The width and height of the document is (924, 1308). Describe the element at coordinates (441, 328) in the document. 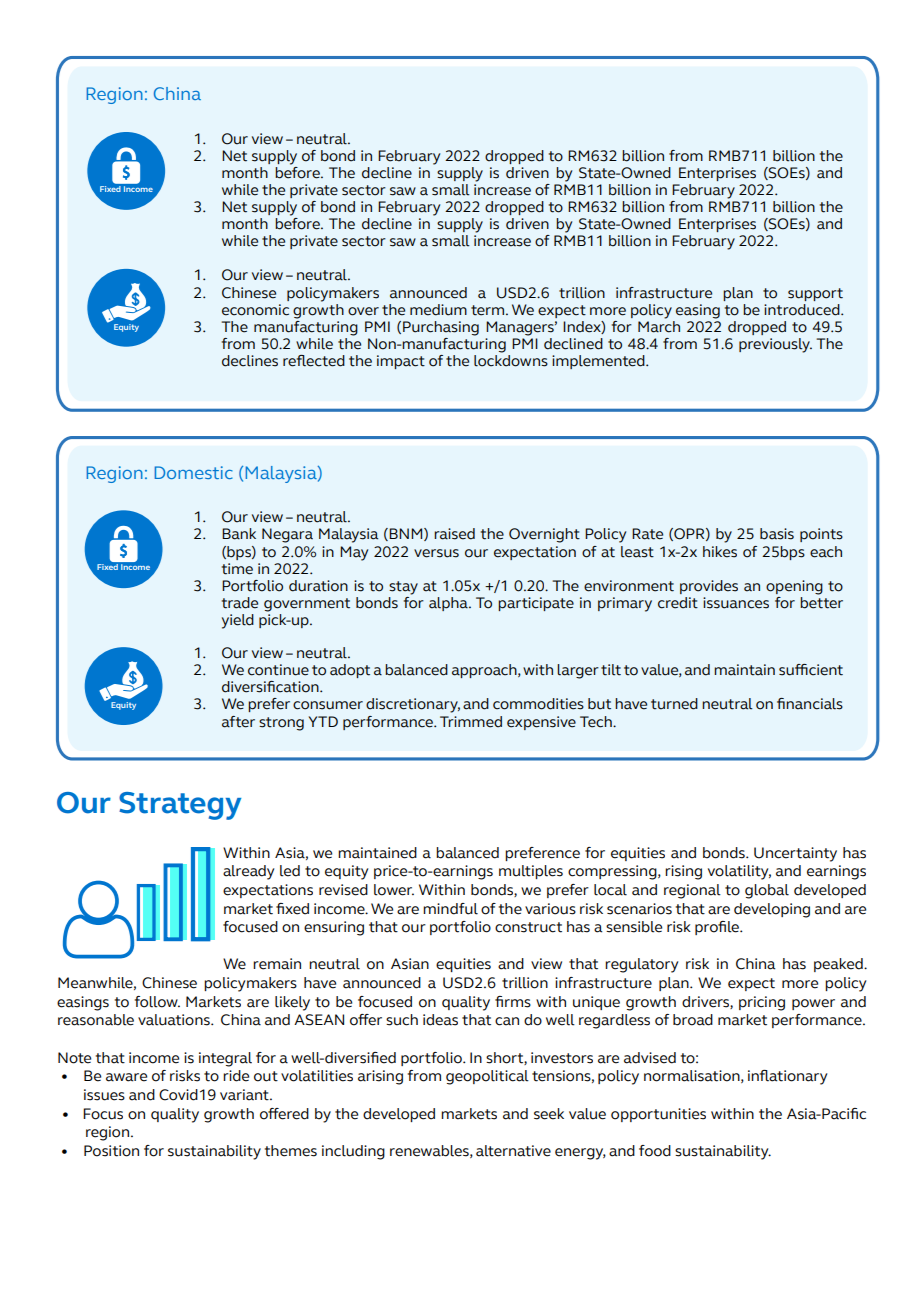

I see `Purchasing` at that location.
